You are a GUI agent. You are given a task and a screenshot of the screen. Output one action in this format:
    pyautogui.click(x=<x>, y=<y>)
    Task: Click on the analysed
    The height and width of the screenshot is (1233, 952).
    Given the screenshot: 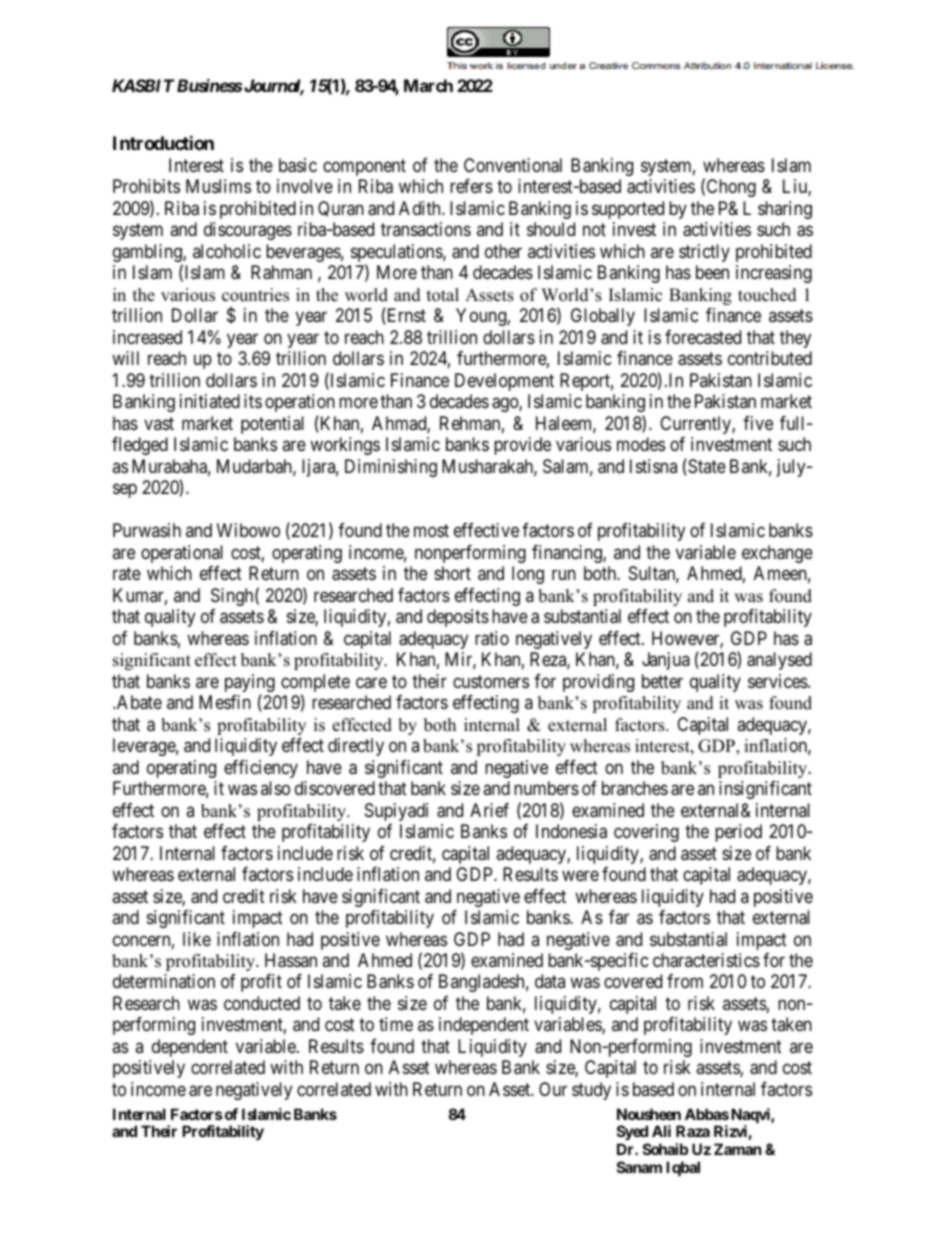 What is the action you would take?
    pyautogui.click(x=779, y=661)
